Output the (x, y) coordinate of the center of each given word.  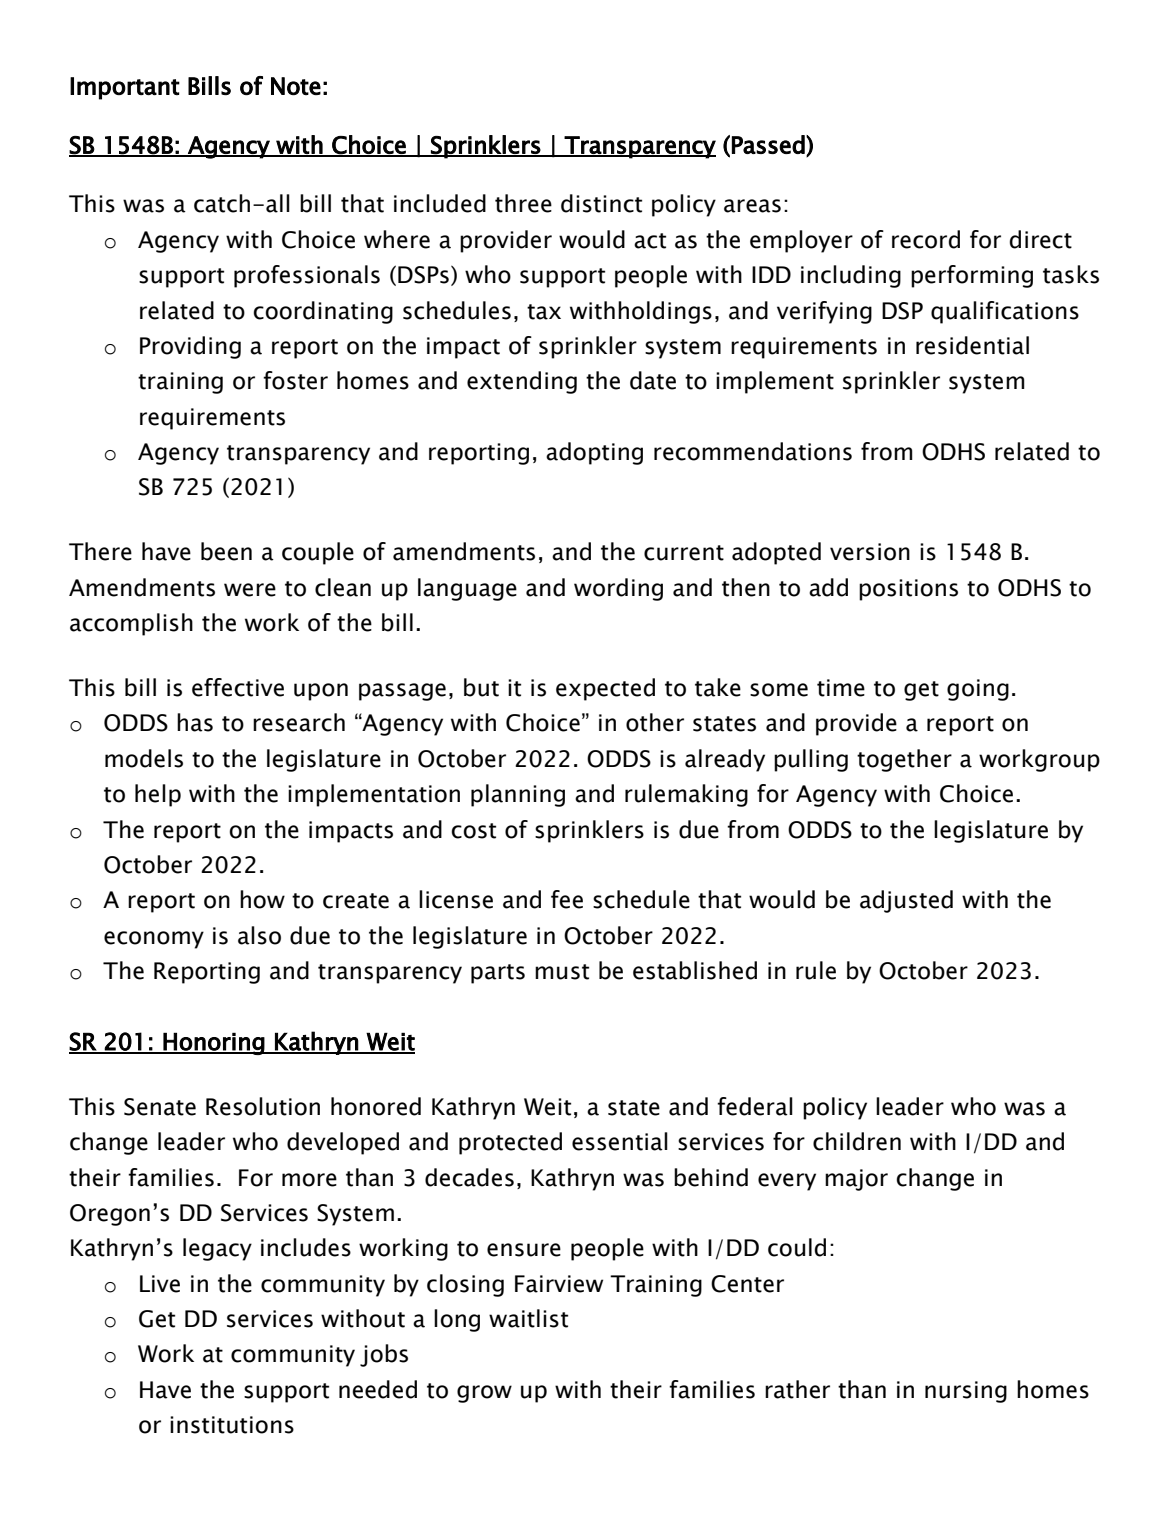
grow (484, 1394)
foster (295, 380)
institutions (232, 1425)
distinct (601, 203)
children (857, 1141)
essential (620, 1141)
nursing (966, 1392)
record (926, 239)
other (655, 722)
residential (972, 345)
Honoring (213, 1043)
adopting (594, 453)
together (904, 760)
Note (296, 86)
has (195, 722)
